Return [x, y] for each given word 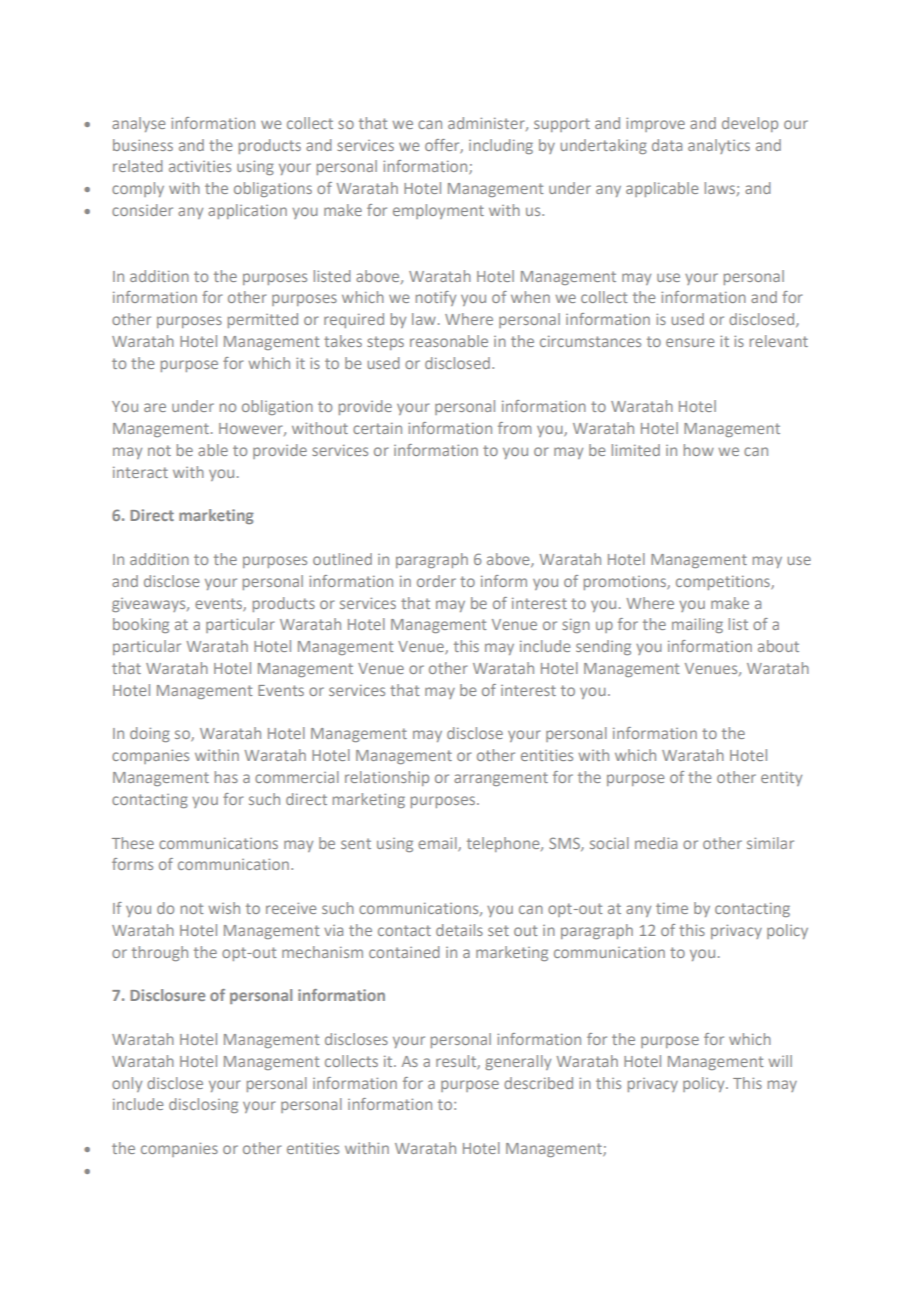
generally [518, 1062]
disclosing [203, 1105]
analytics [719, 146]
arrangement [501, 779]
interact [140, 472]
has [226, 777]
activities [200, 166]
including [501, 146]
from [514, 428]
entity [781, 778]
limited [636, 450]
